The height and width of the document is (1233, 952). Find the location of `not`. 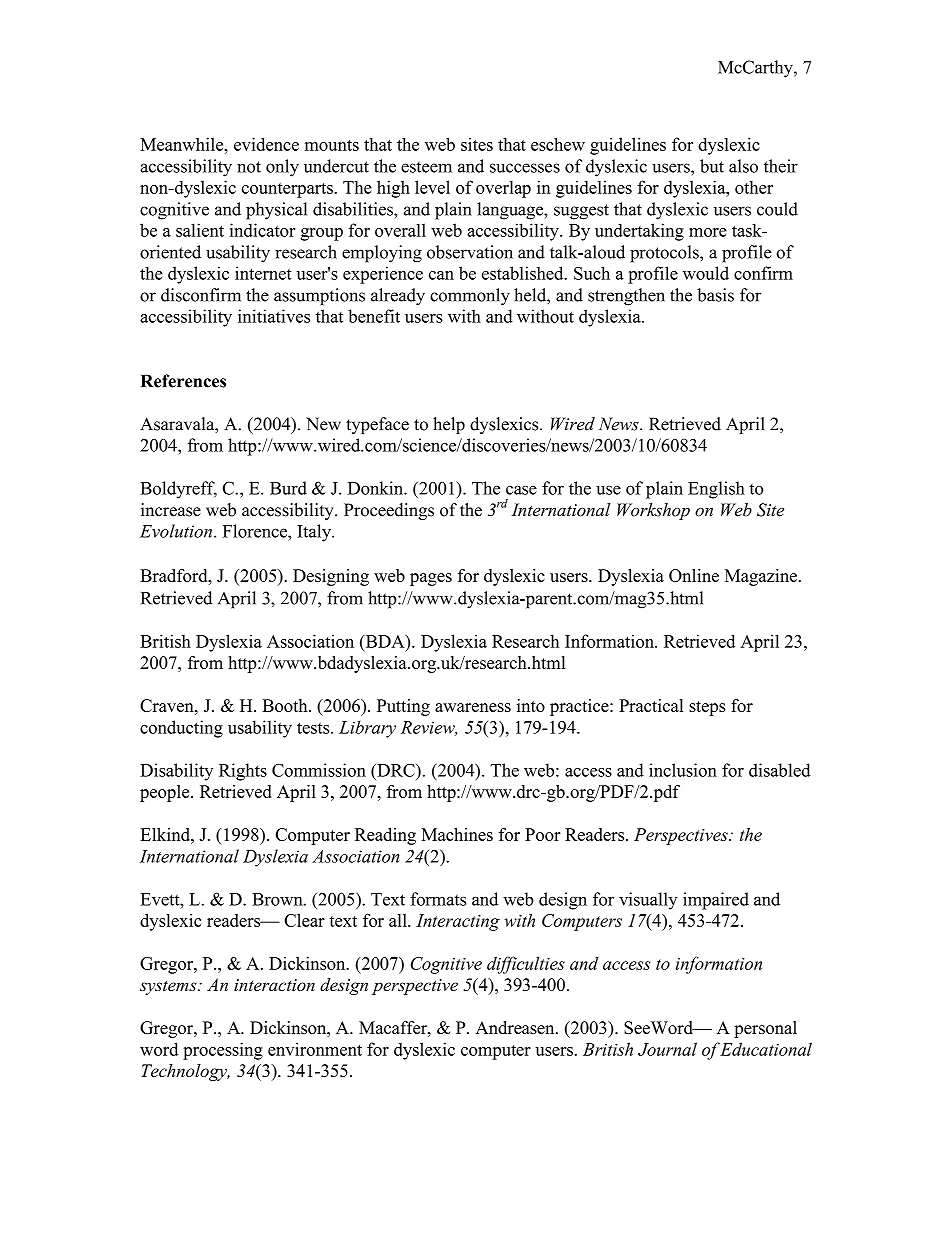

not is located at coordinates (249, 167).
